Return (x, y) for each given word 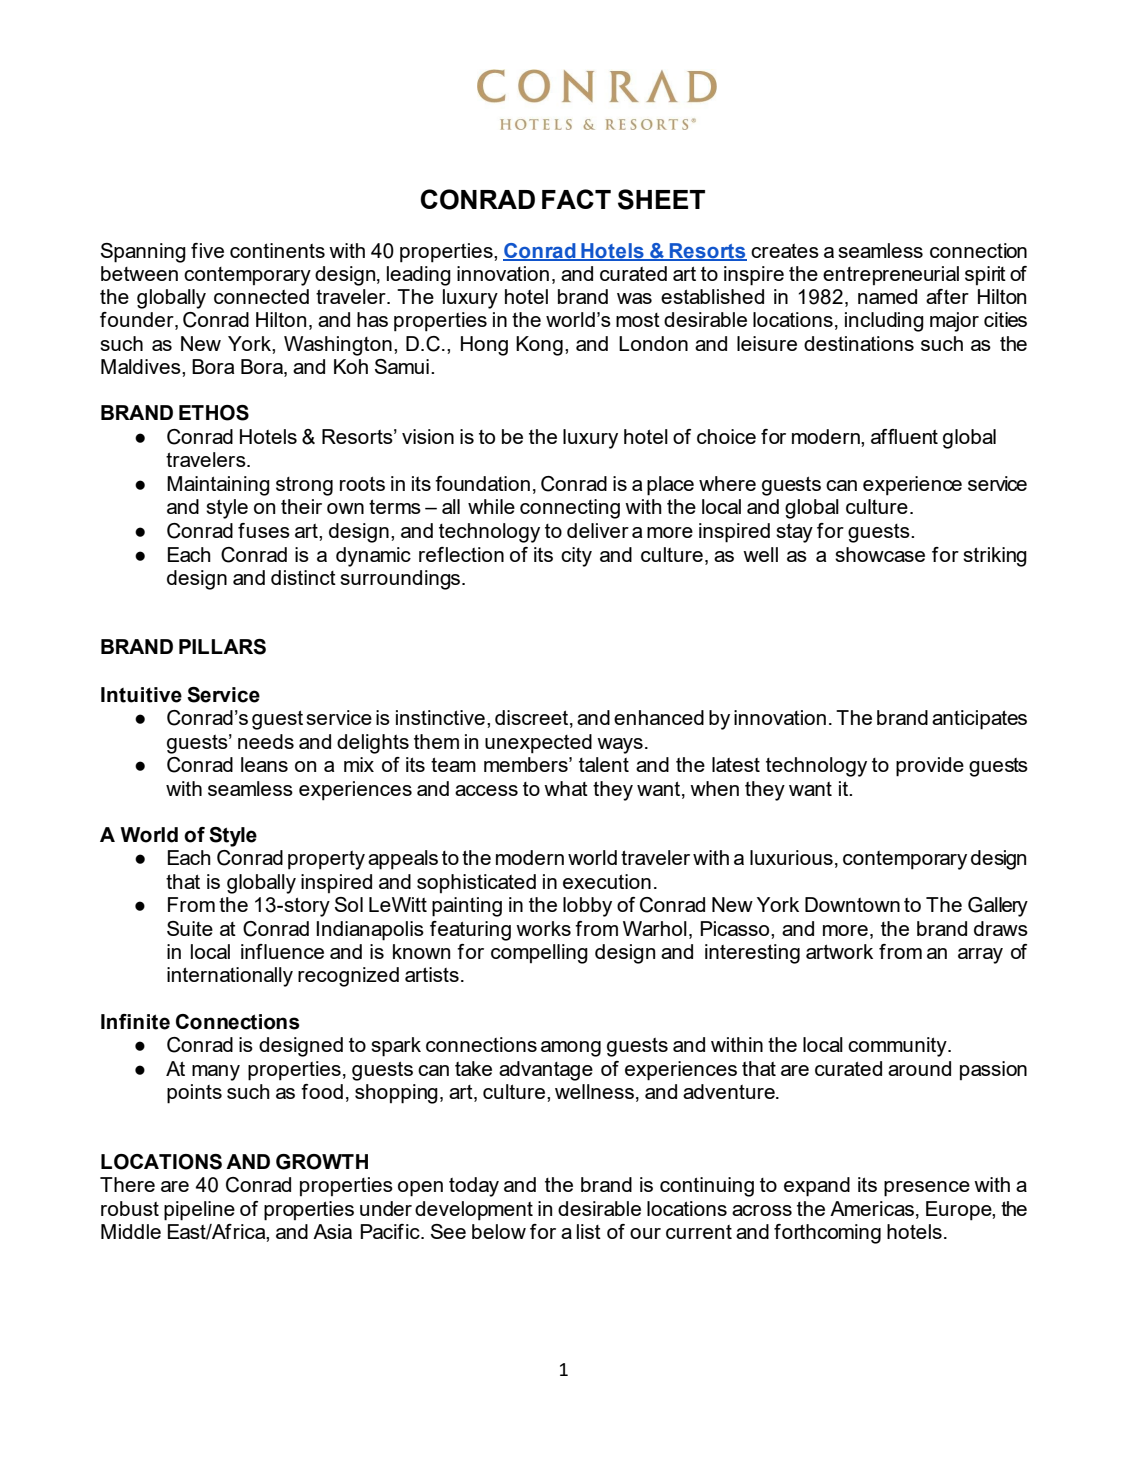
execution (607, 881)
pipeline (199, 1211)
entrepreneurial (891, 275)
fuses (264, 530)
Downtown (852, 904)
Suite (190, 928)
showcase (880, 554)
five (207, 250)
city (576, 557)
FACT (576, 199)
